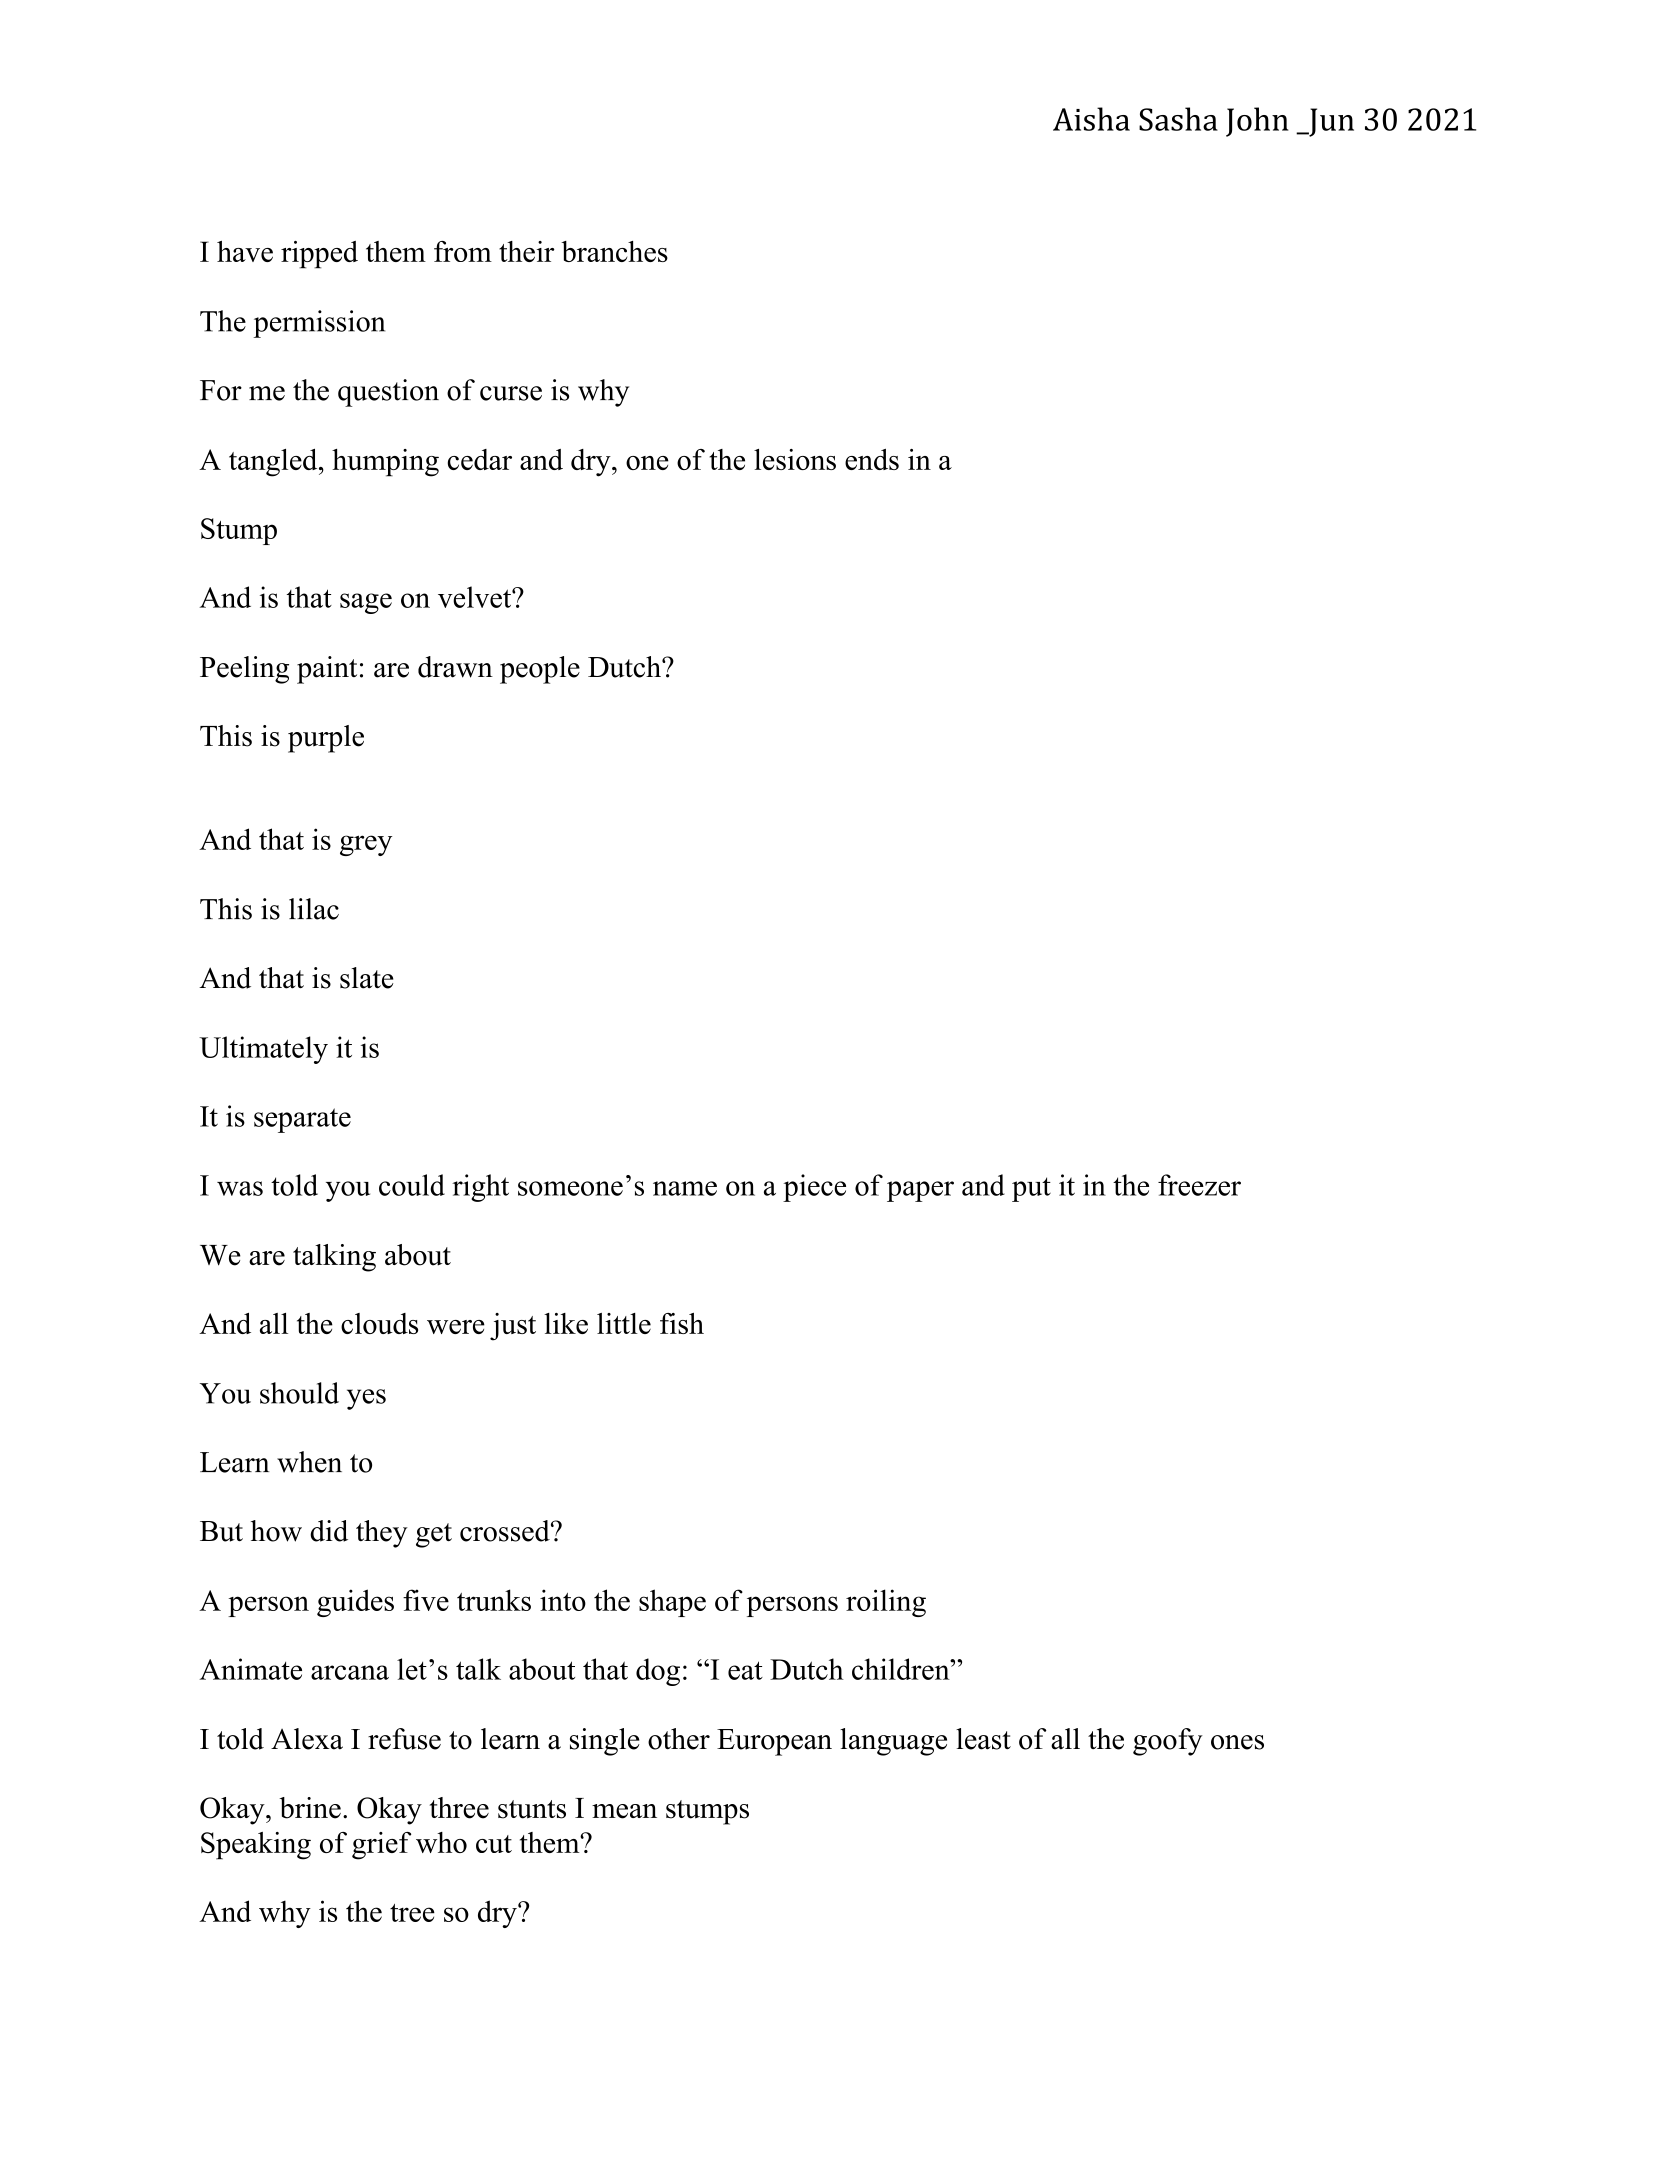  What do you see at coordinates (1199, 1185) in the document?
I see `freezer` at bounding box center [1199, 1185].
